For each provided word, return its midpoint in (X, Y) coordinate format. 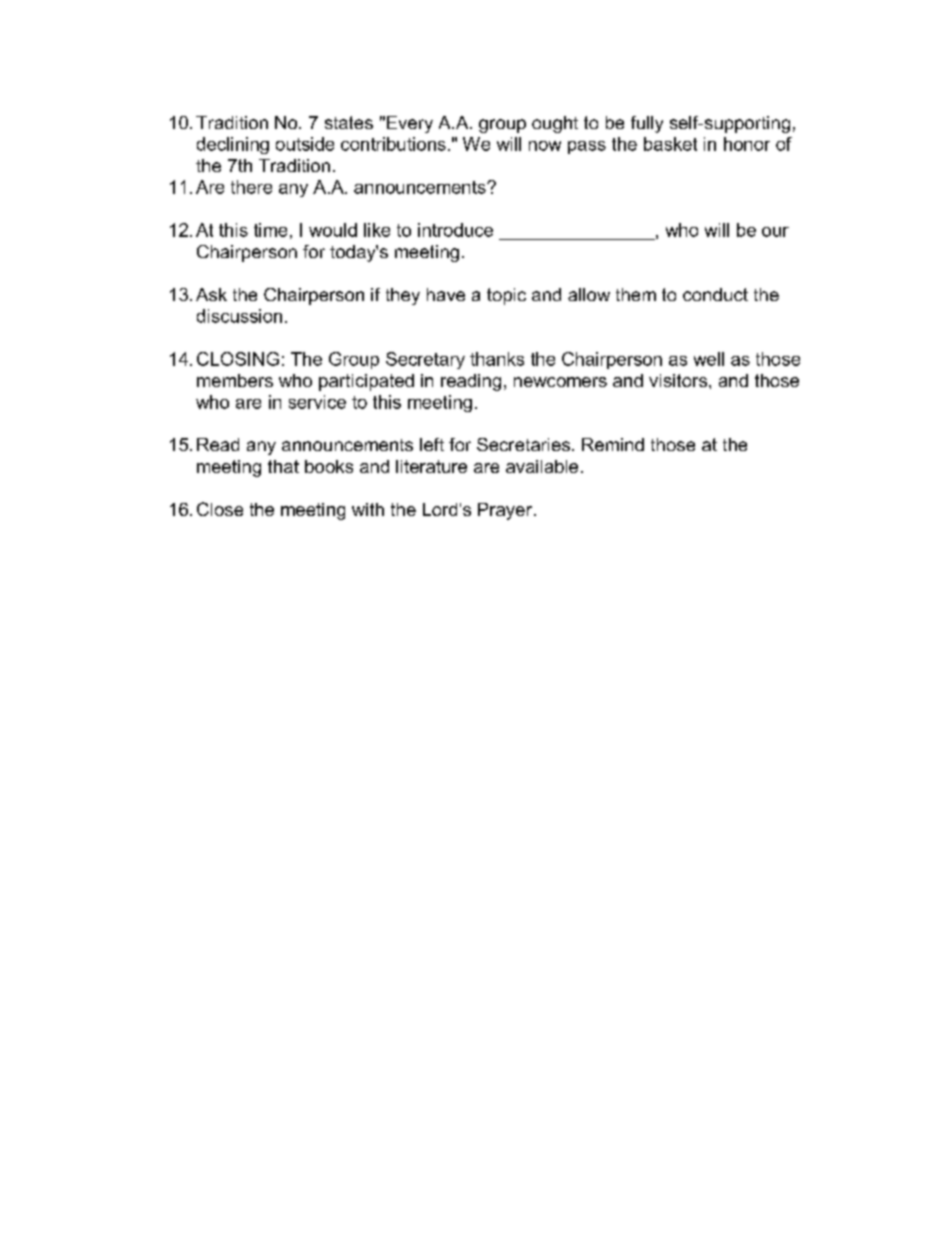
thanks (497, 359)
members (235, 380)
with (368, 509)
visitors (679, 380)
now (545, 146)
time (270, 230)
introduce (455, 230)
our (775, 232)
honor (747, 144)
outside (305, 144)
